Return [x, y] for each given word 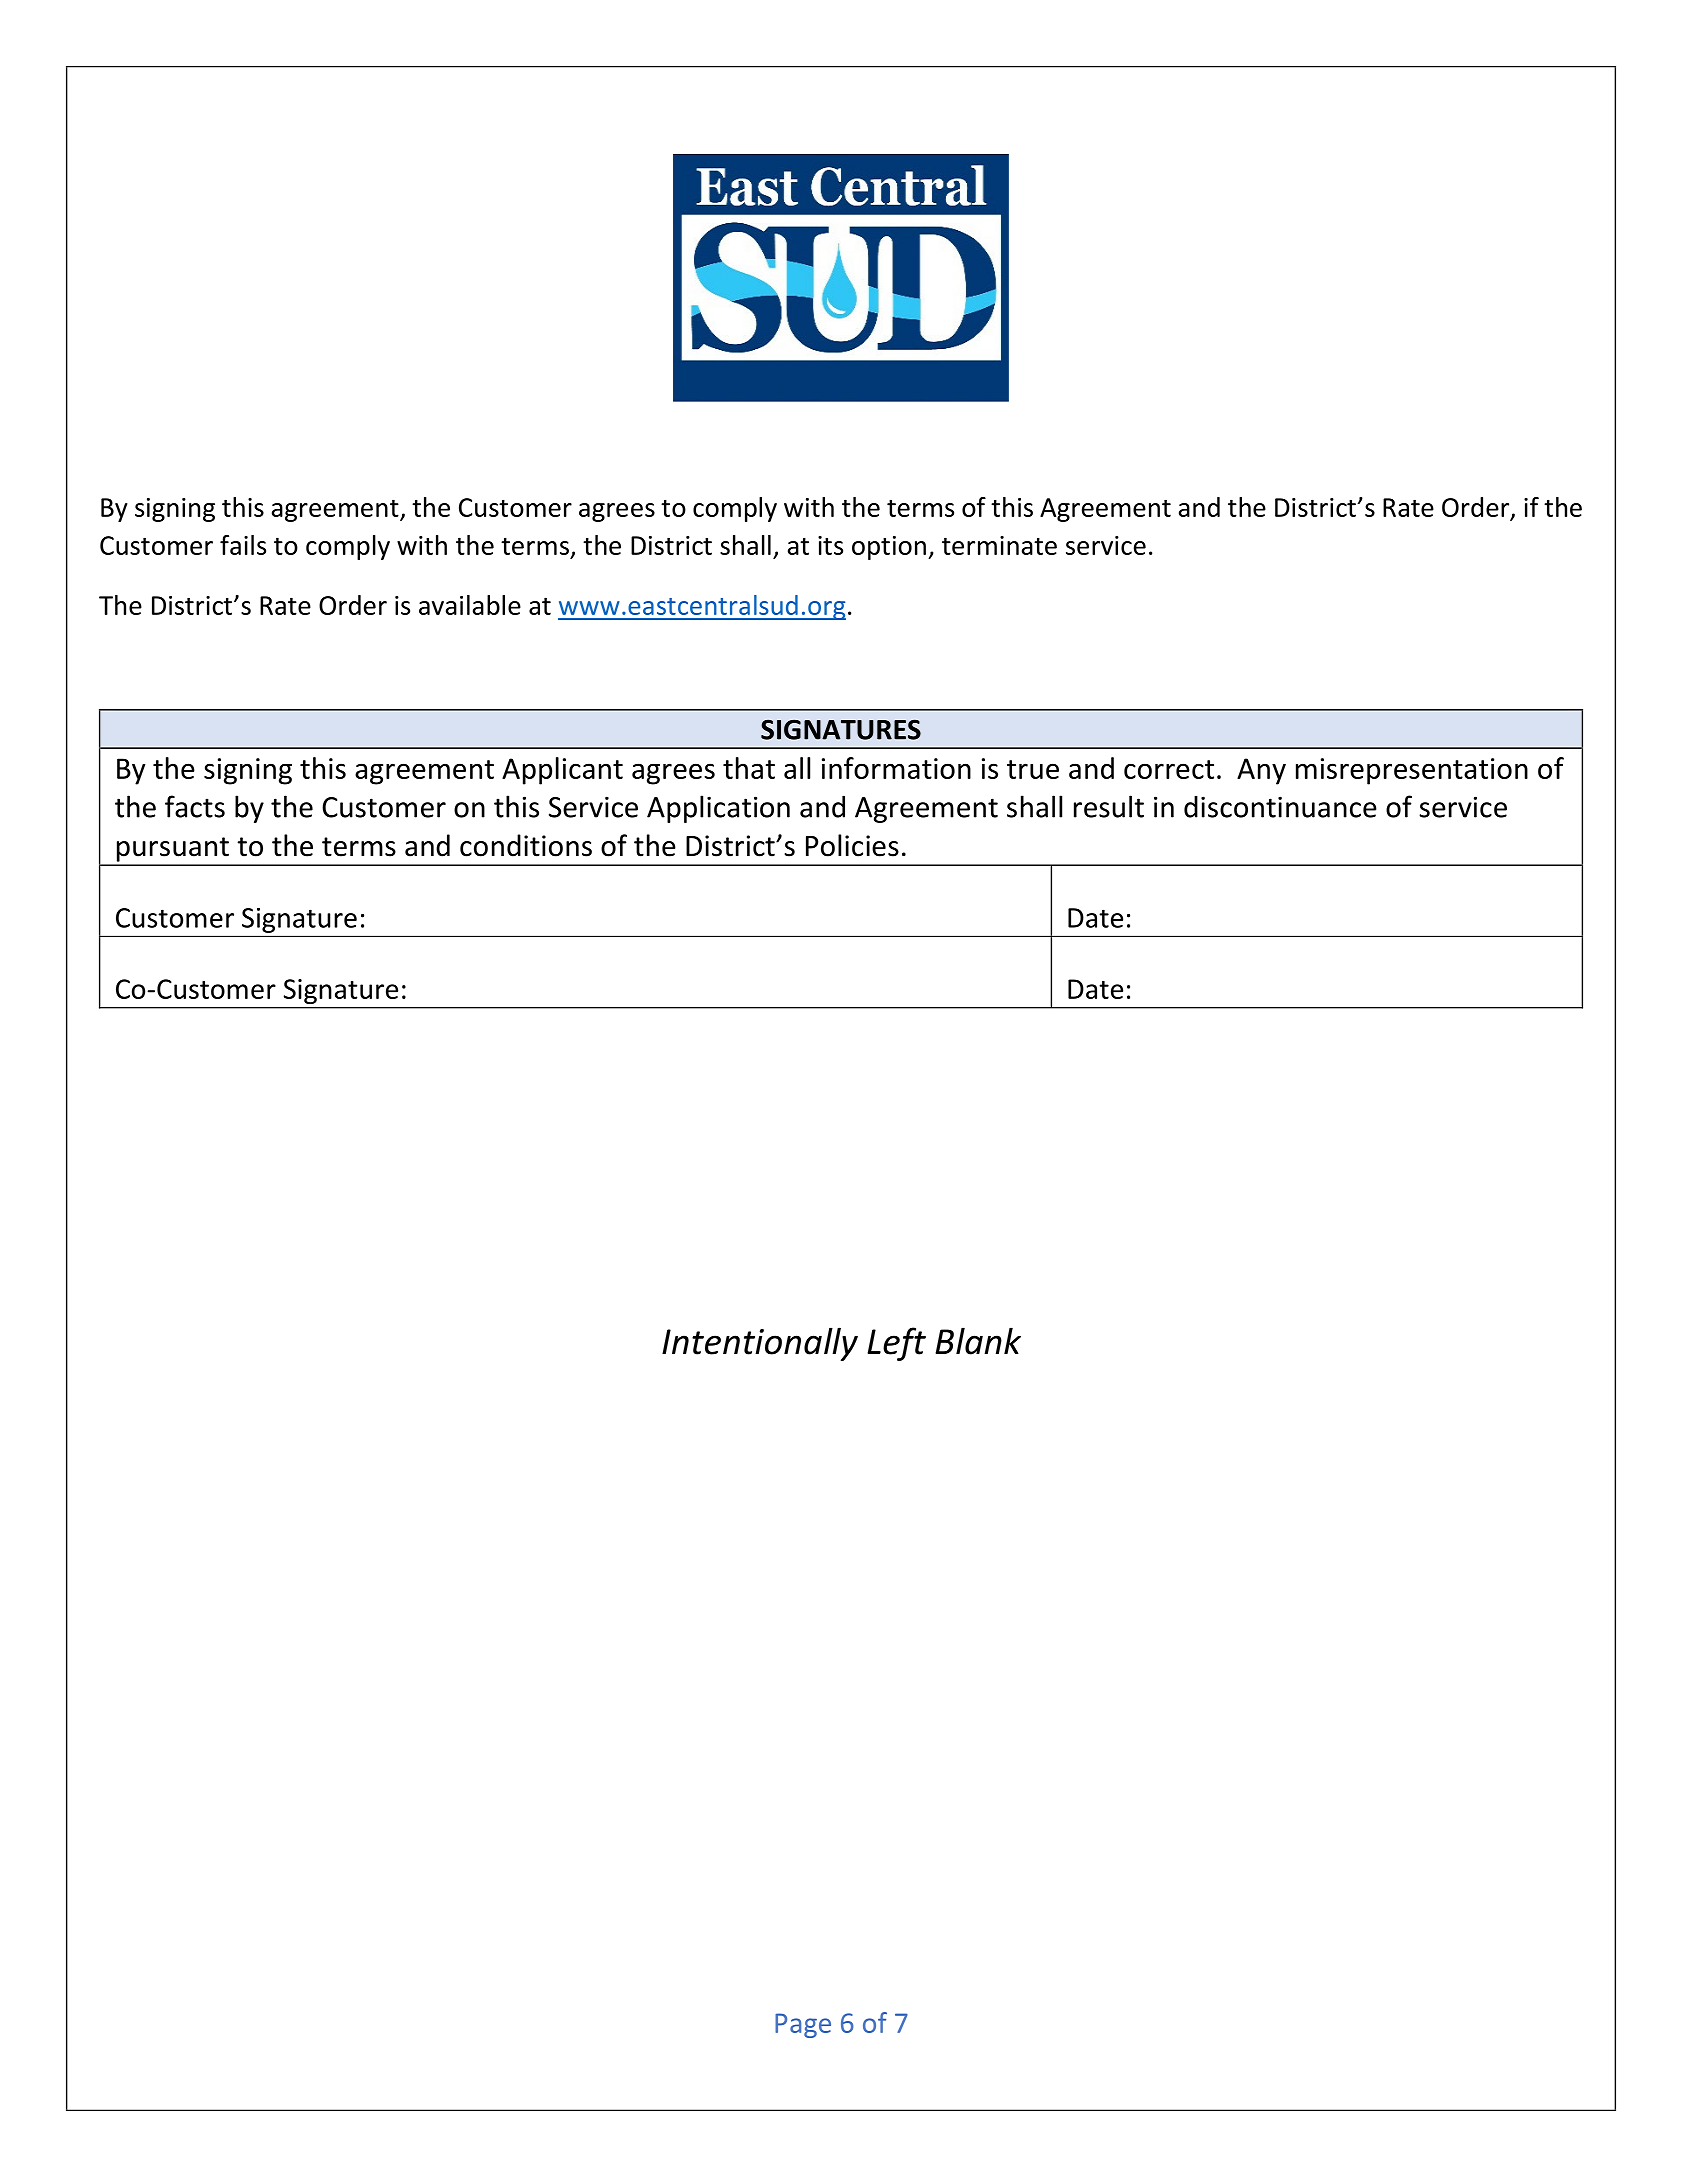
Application [718, 809]
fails [243, 545]
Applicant [562, 771]
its [830, 545]
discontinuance [1280, 807]
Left [896, 1344]
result [1109, 806]
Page [803, 2025]
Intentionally [760, 1344]
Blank [978, 1341]
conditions [526, 845]
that [749, 768]
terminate [999, 545]
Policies [852, 845]
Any [1261, 771]
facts [195, 806]
